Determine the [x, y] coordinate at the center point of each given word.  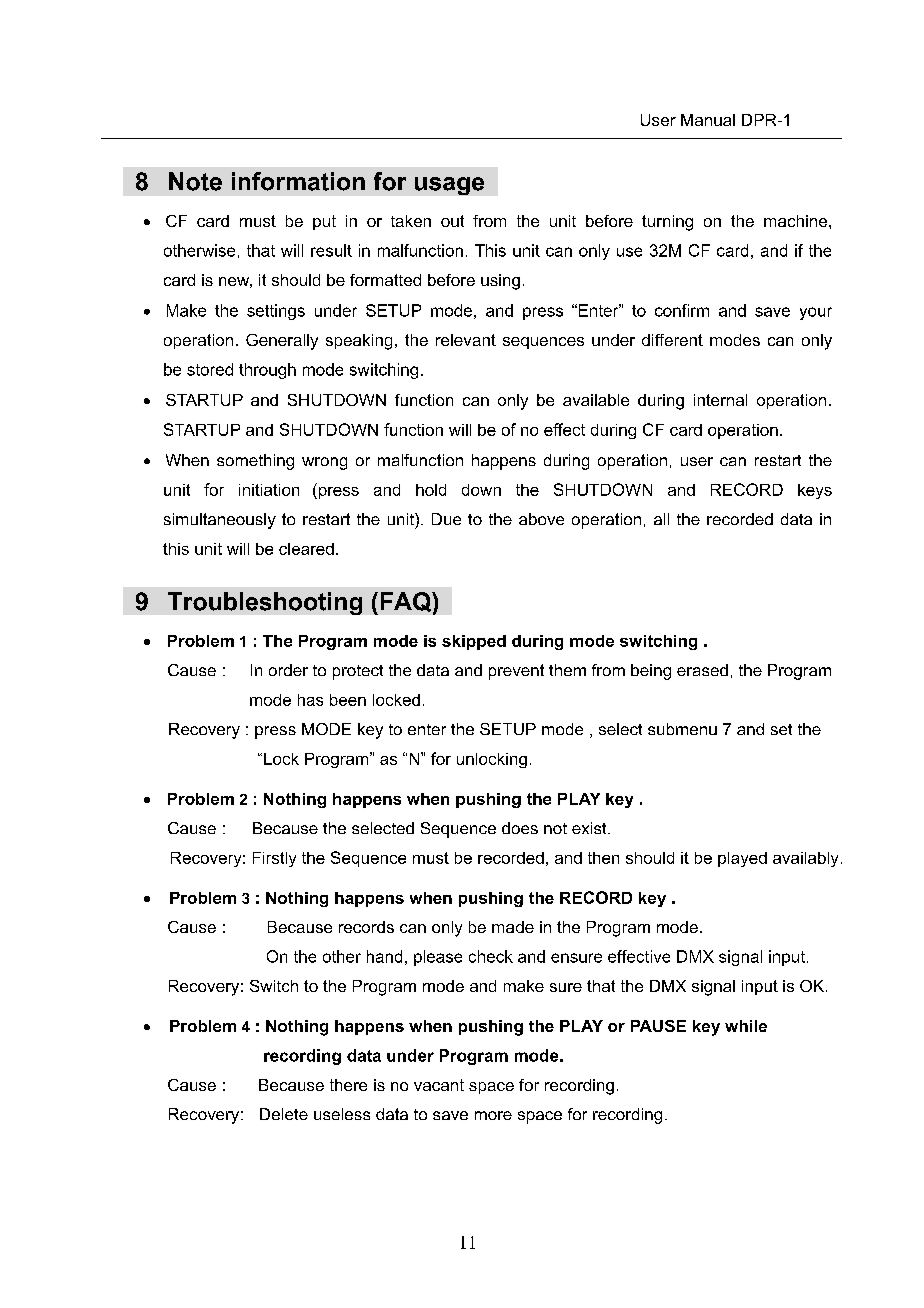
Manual [708, 120]
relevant [466, 340]
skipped [474, 642]
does [520, 828]
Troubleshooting [265, 603]
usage [449, 186]
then [603, 858]
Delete [284, 1114]
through [267, 371]
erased [702, 670]
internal [720, 400]
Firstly [274, 859]
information [298, 181]
